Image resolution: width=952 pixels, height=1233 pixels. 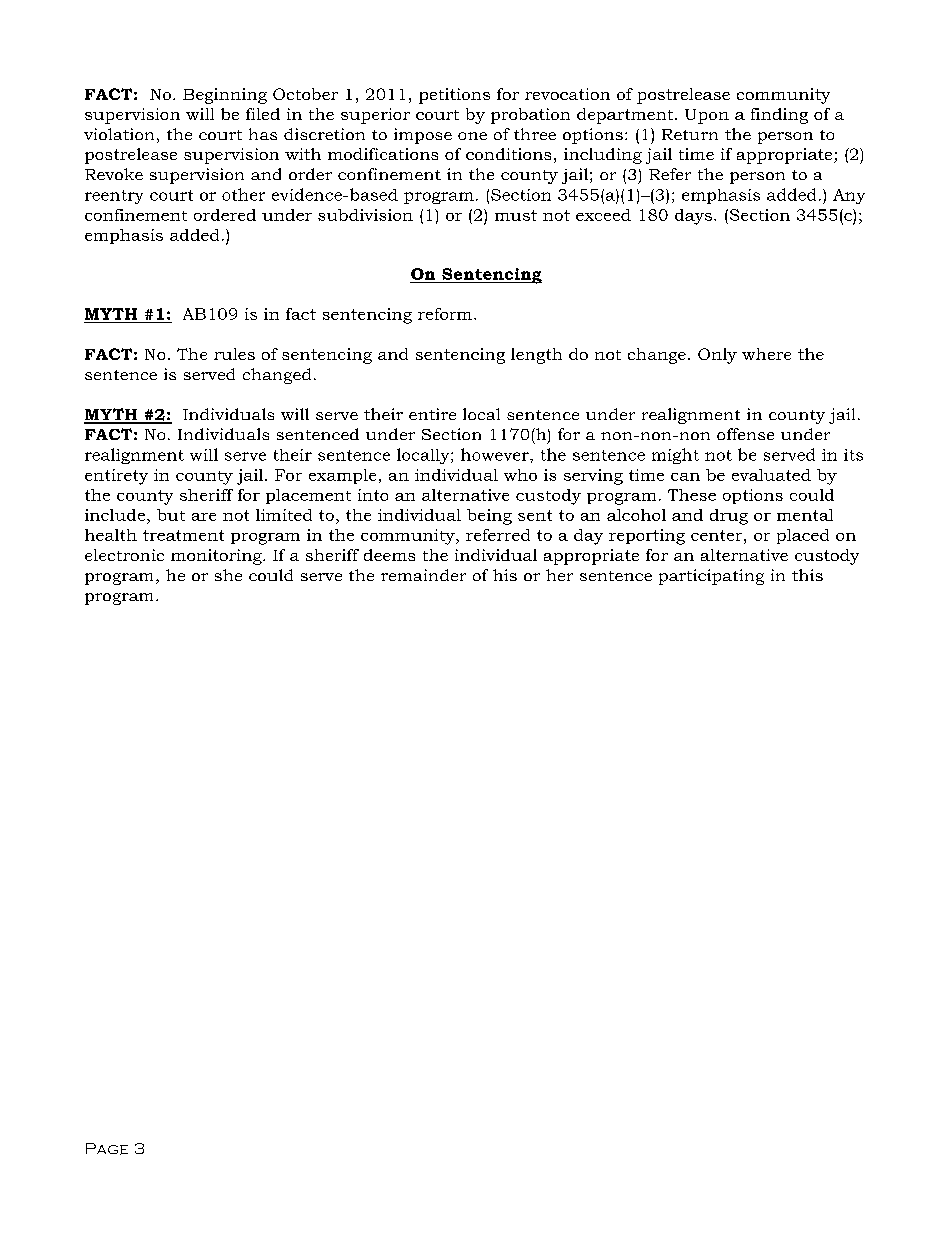 I want to click on participating, so click(x=711, y=577).
